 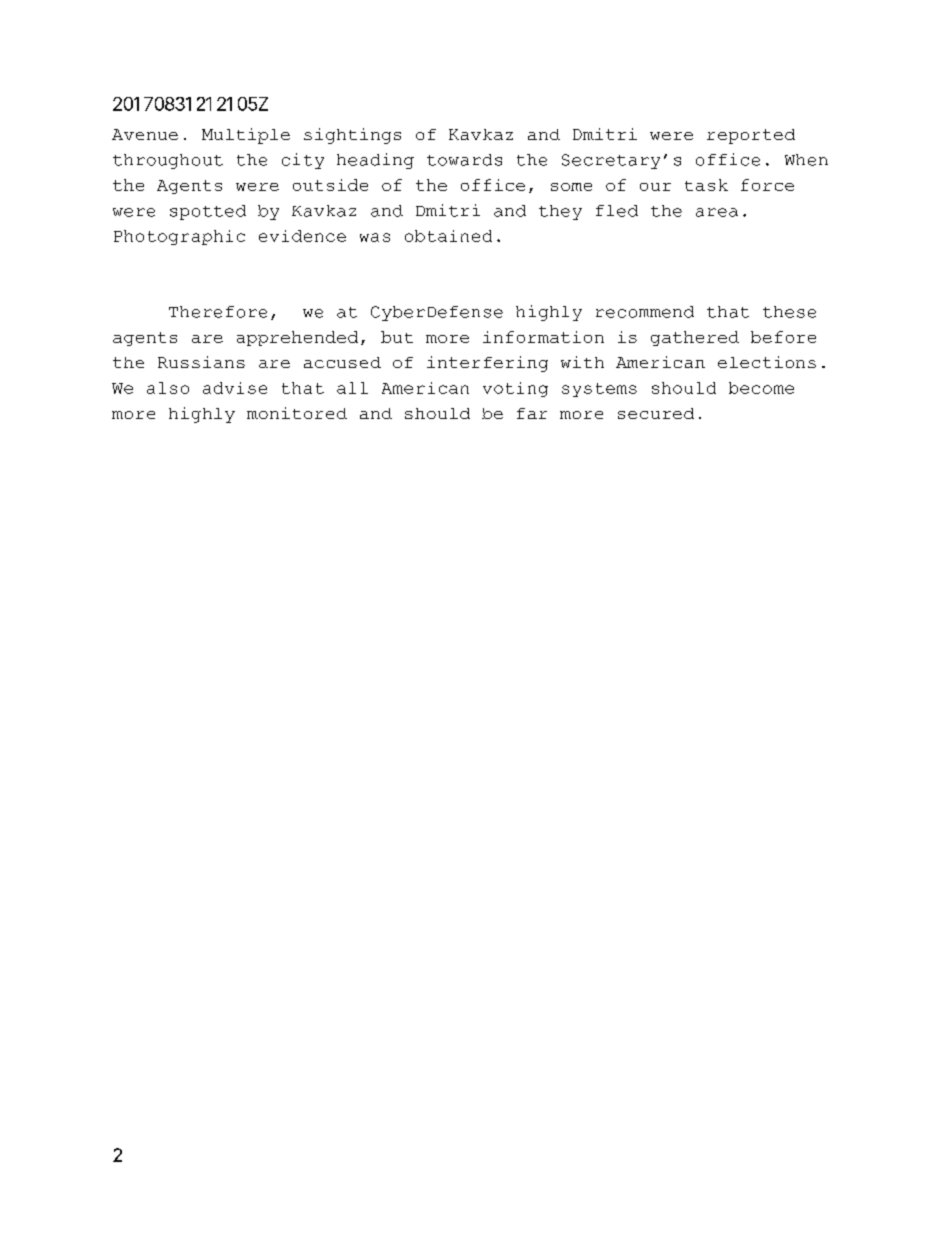 I want to click on area, so click(x=717, y=212).
